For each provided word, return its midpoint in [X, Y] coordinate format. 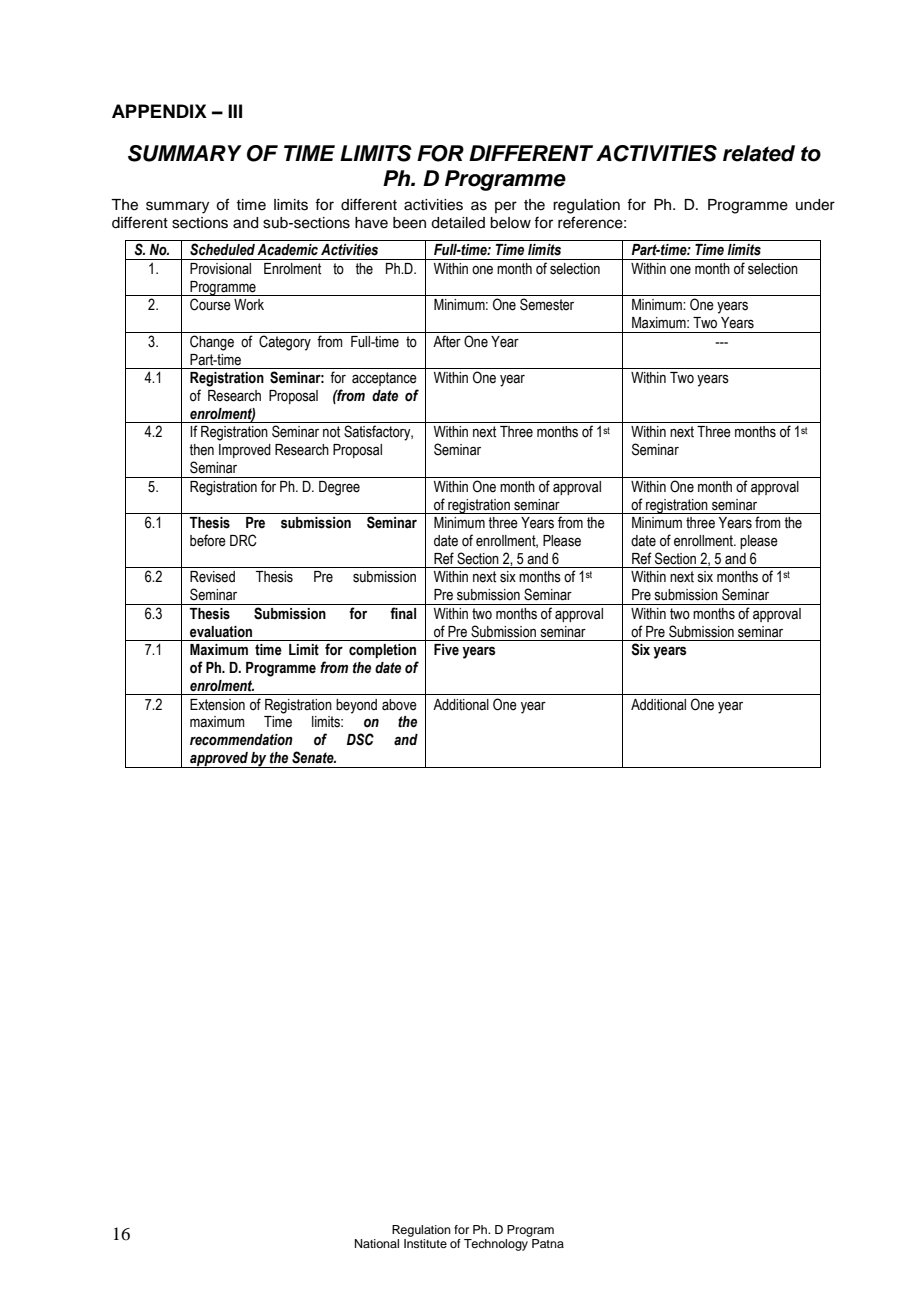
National [377, 1243]
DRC [243, 540]
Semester [547, 304]
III [235, 111]
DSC [360, 739]
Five [446, 650]
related [759, 153]
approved [219, 760]
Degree [339, 488]
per [506, 207]
